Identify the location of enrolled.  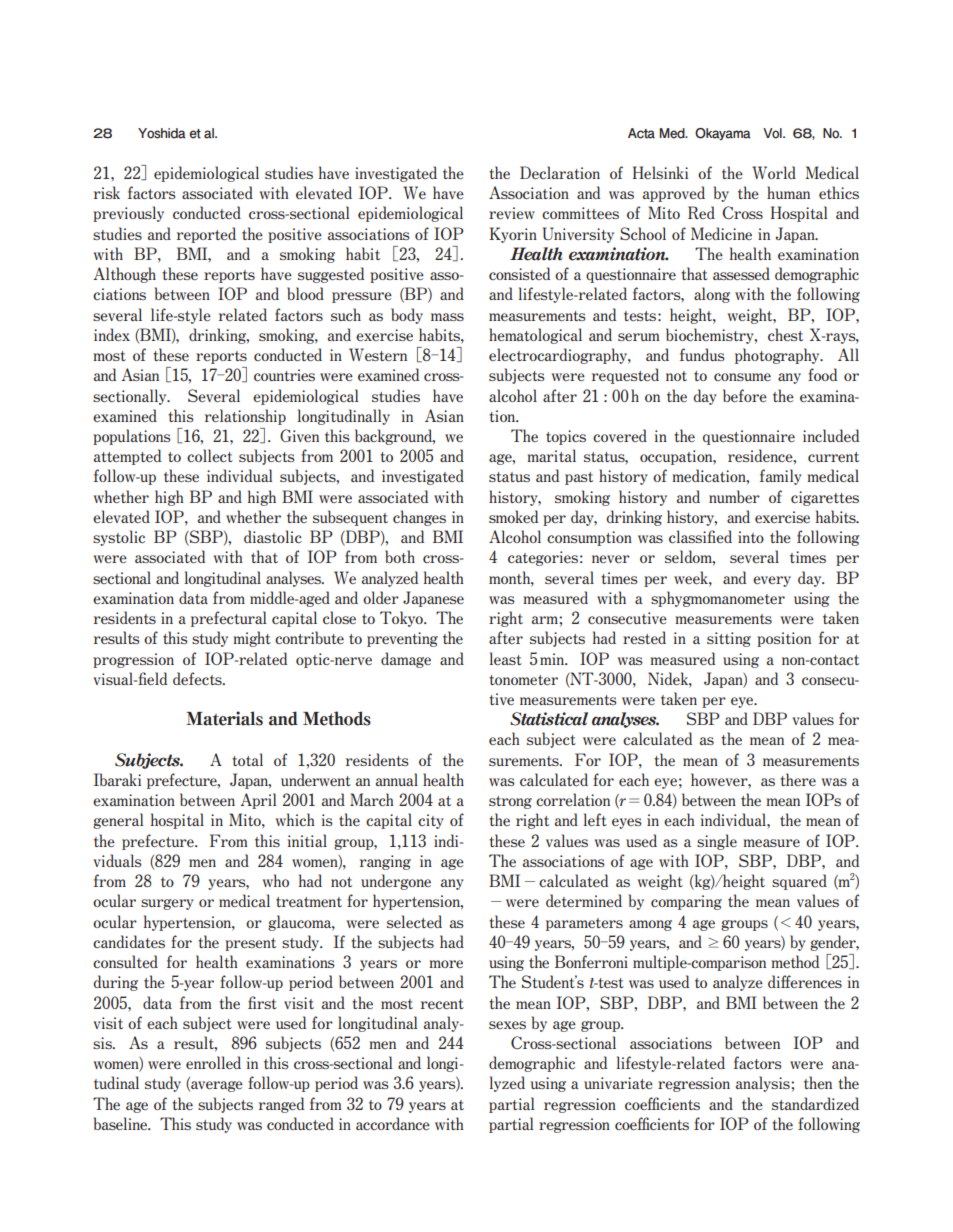
(213, 1062).
